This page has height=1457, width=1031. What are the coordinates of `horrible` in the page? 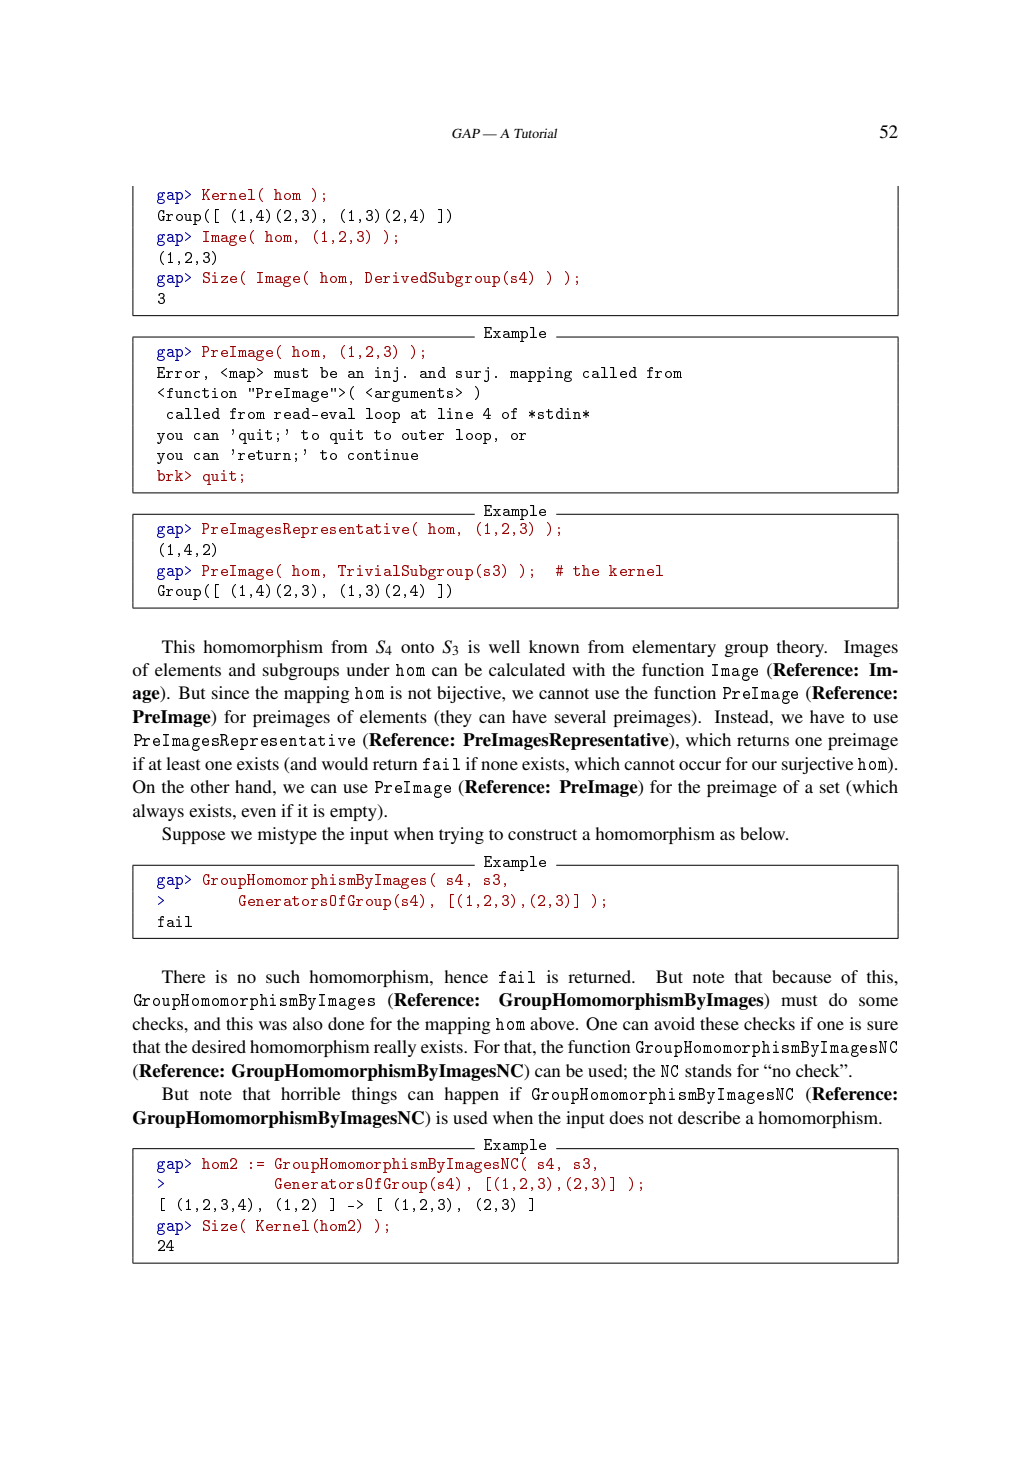 It's located at (311, 1093).
